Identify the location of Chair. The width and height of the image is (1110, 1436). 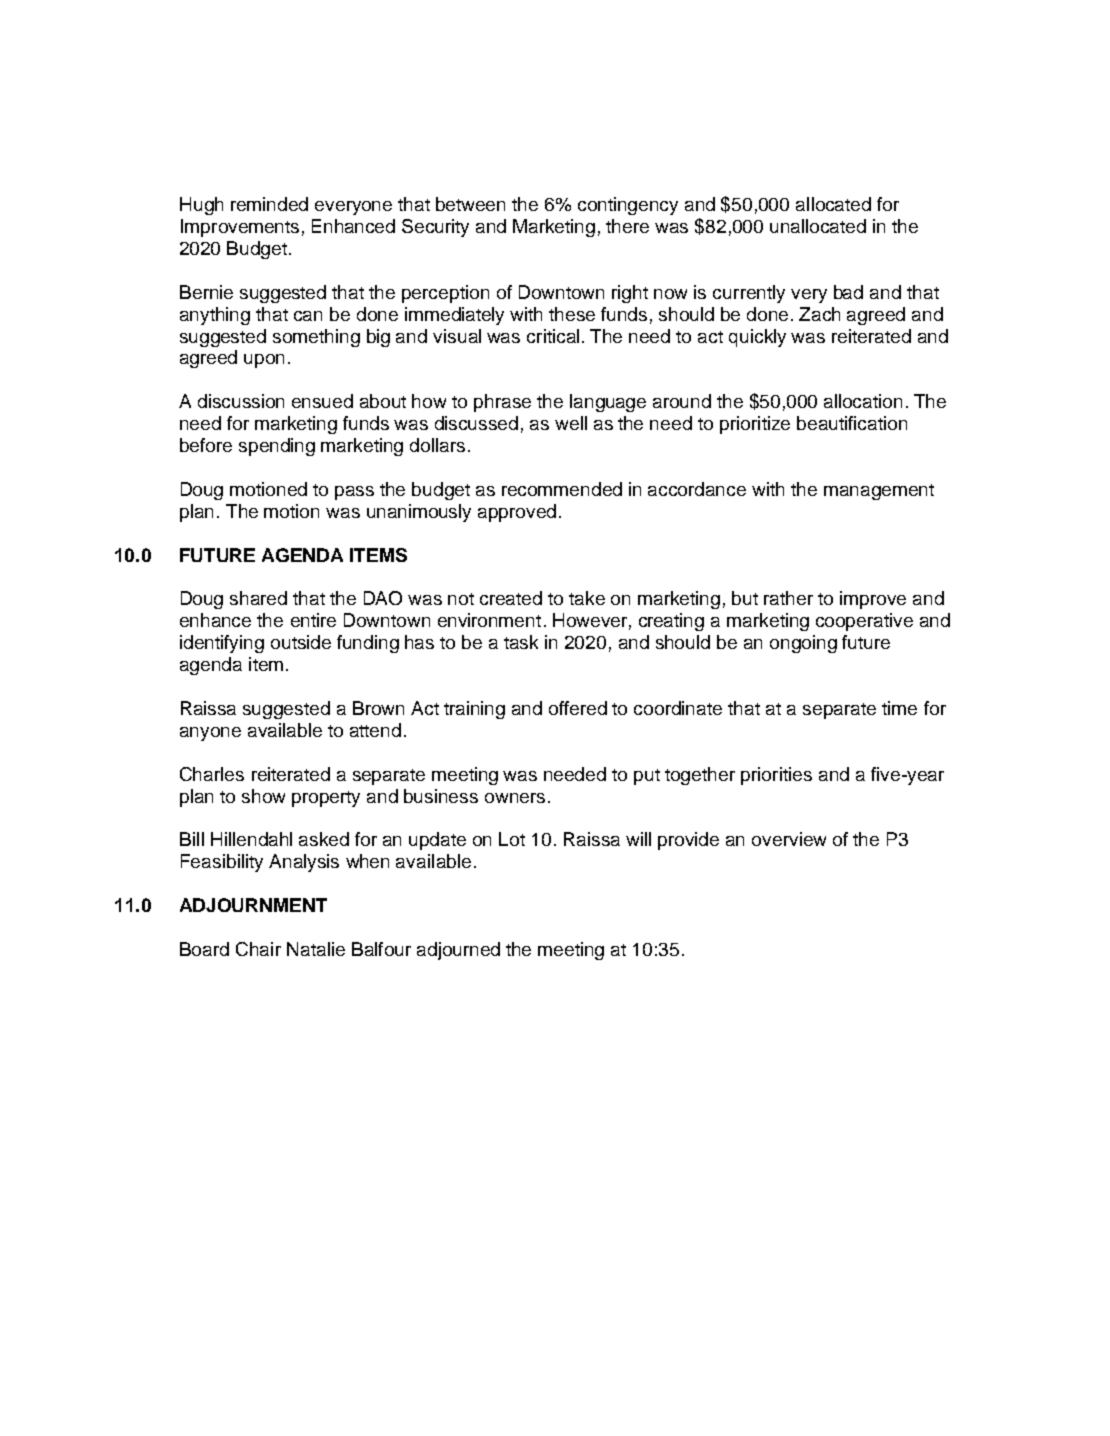
(258, 949).
